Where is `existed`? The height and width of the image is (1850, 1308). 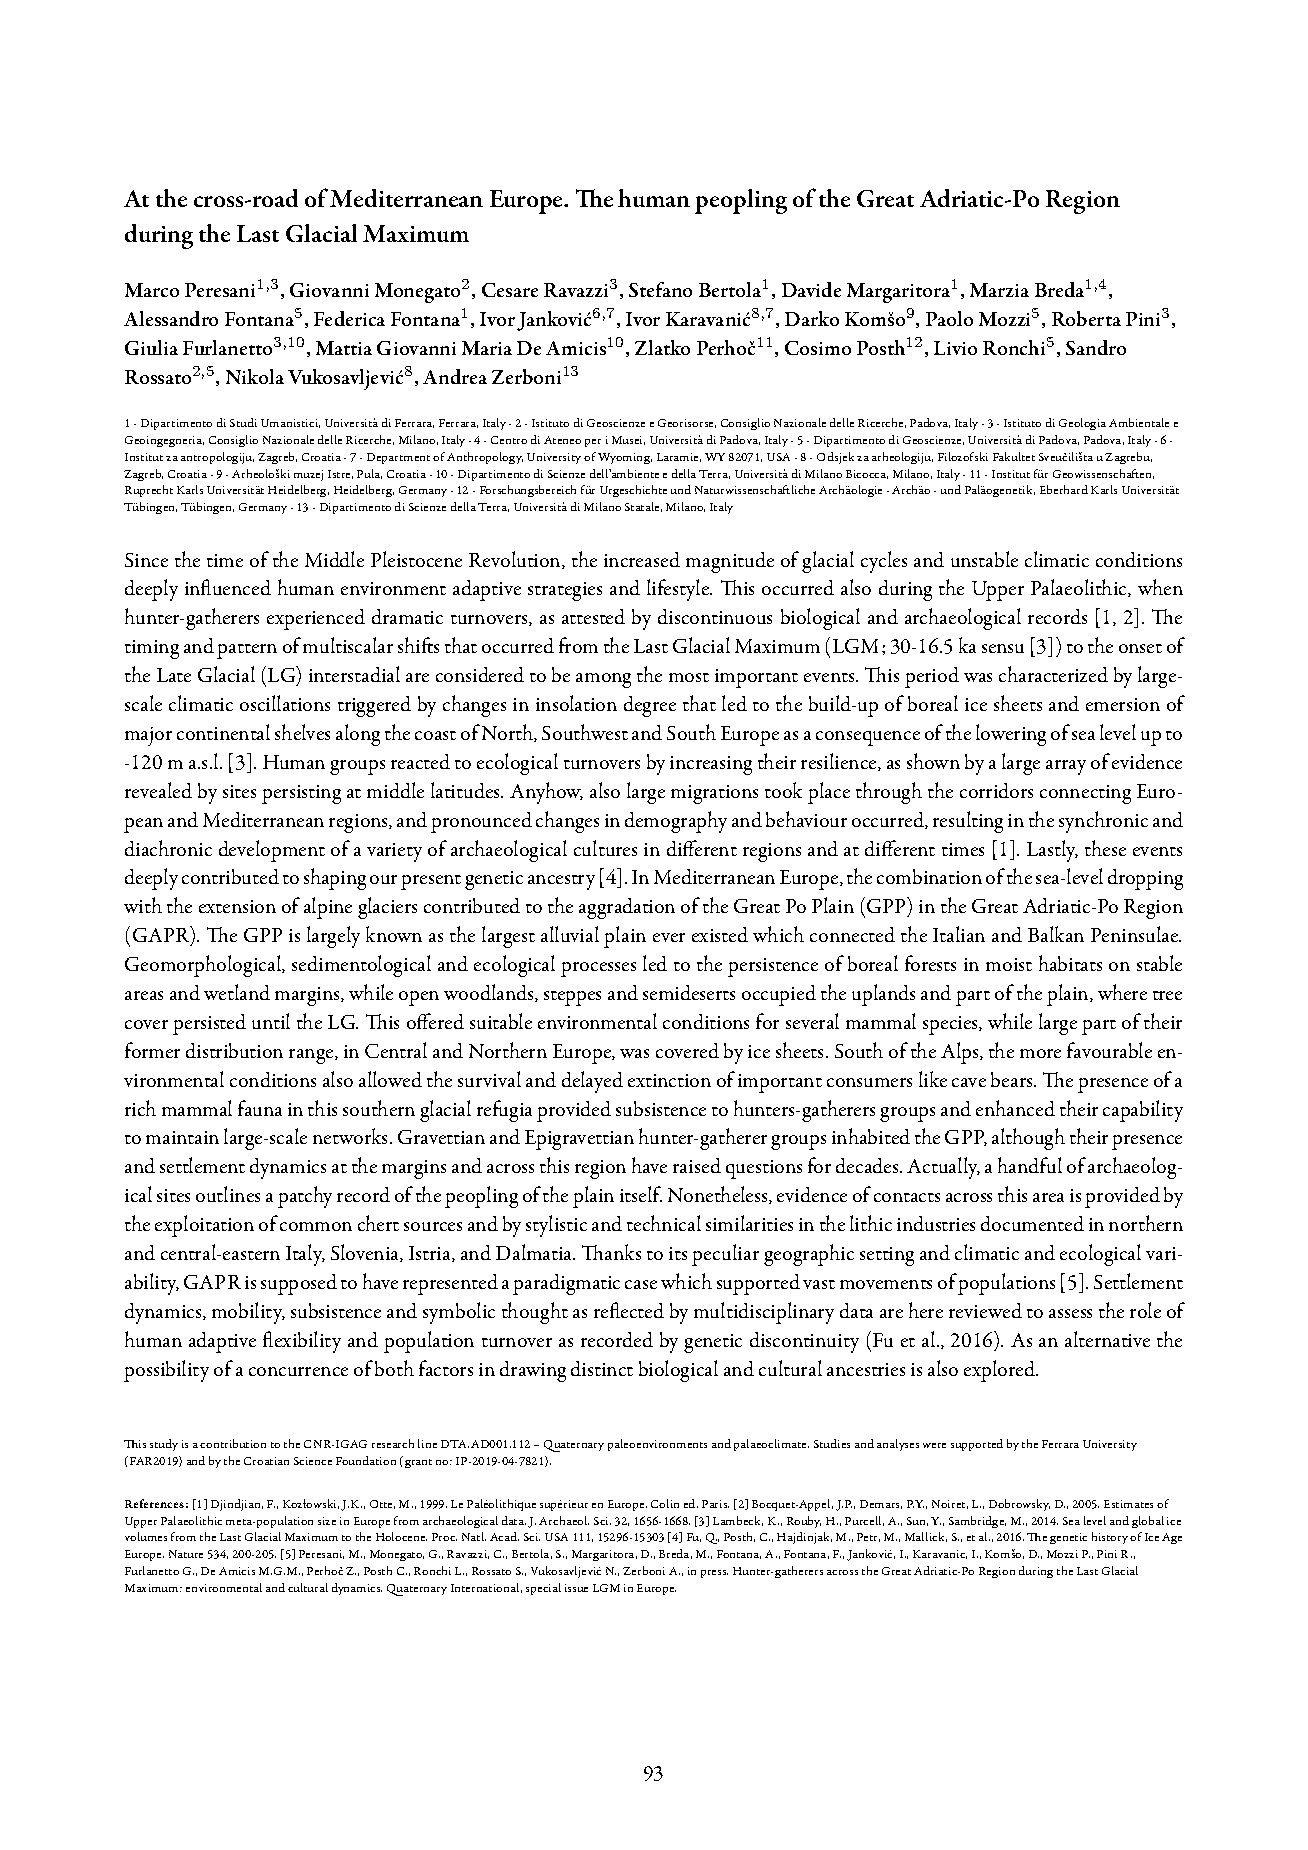 existed is located at coordinates (720, 934).
